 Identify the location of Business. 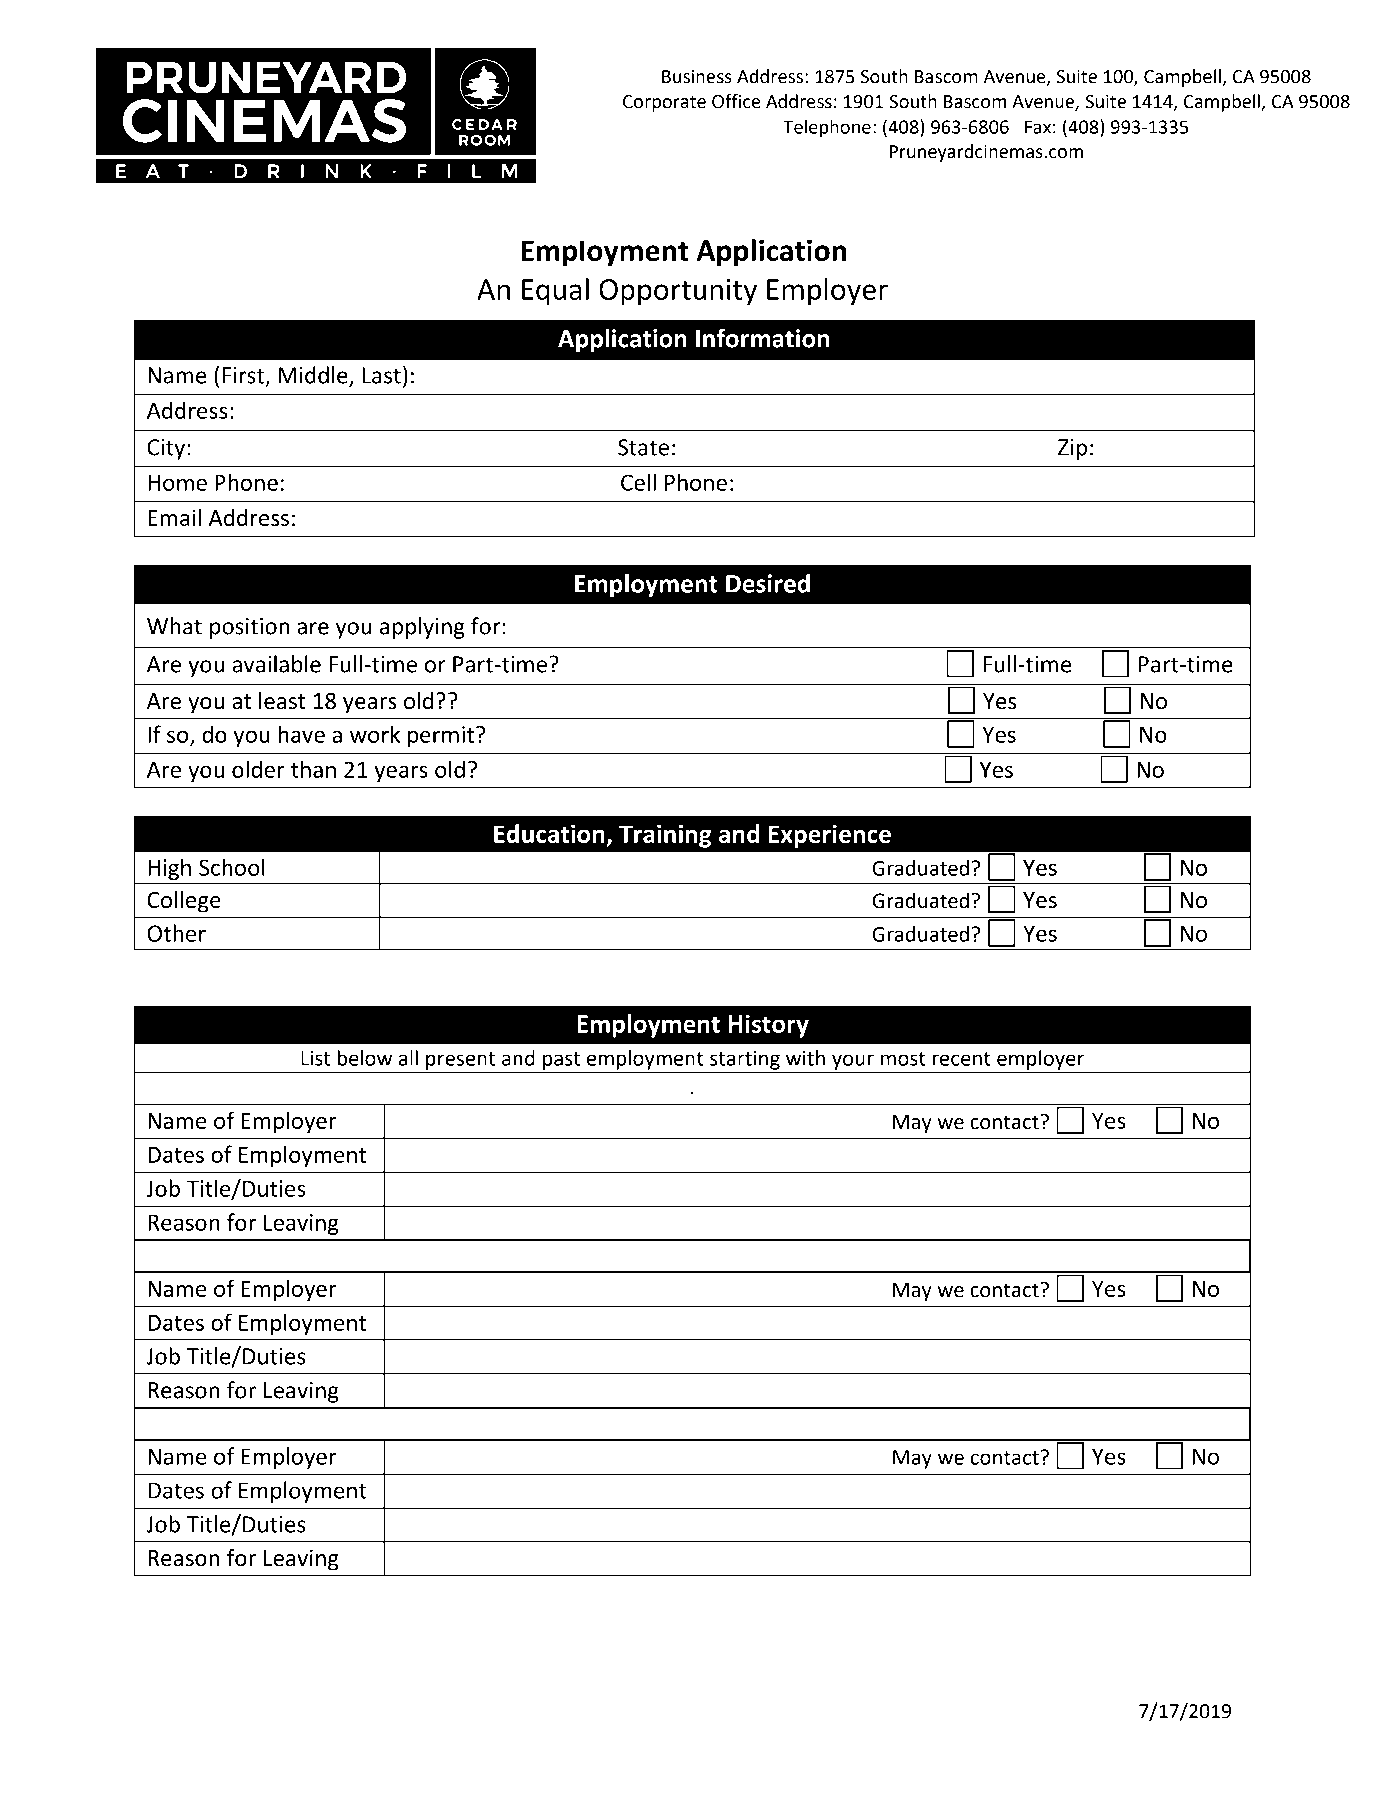
(697, 77).
